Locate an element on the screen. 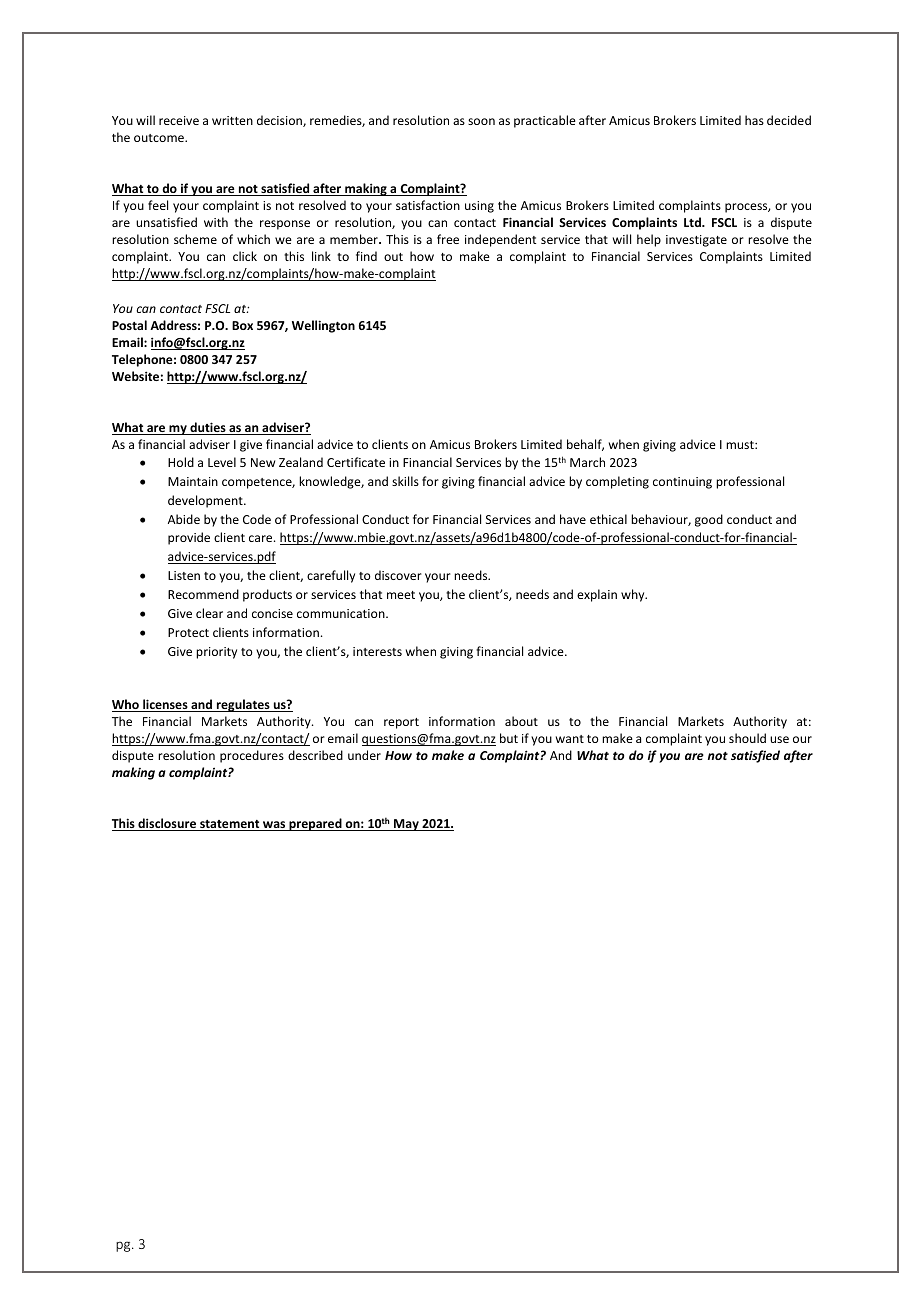 Image resolution: width=924 pixels, height=1308 pixels. May is located at coordinates (406, 825).
